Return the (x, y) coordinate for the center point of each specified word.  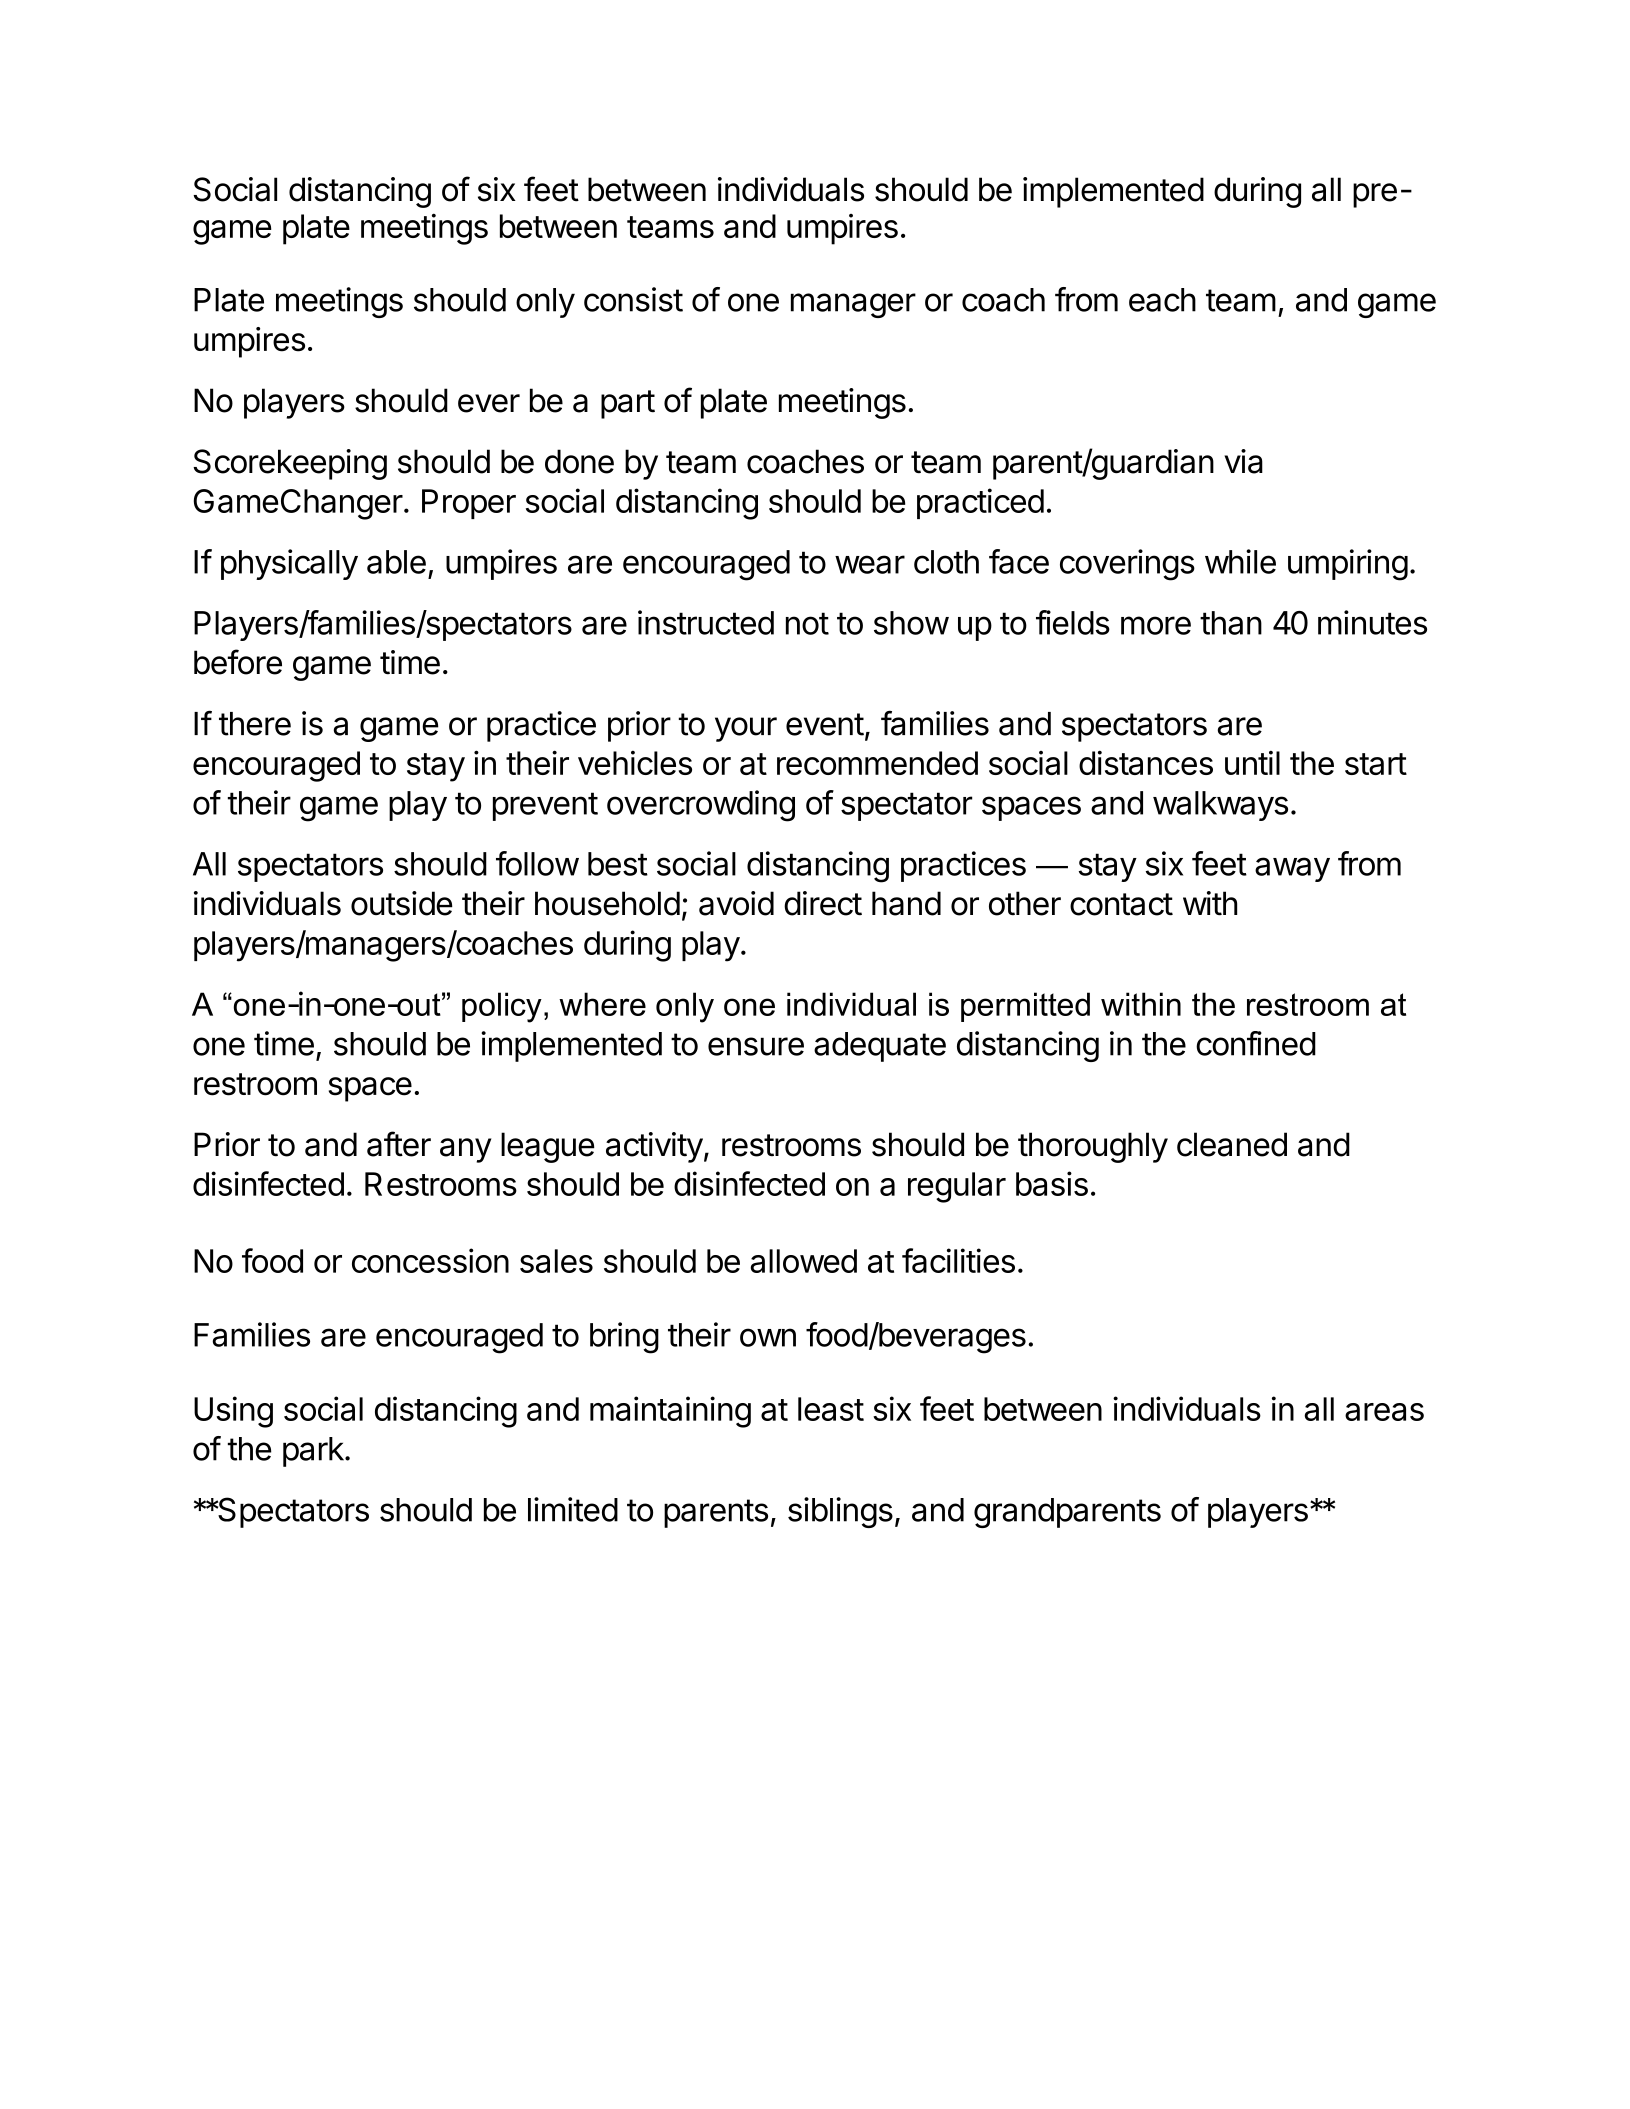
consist (633, 299)
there (255, 724)
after (399, 1144)
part (628, 404)
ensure (756, 1046)
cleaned (1232, 1144)
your (746, 729)
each (1162, 300)
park (313, 1452)
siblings (840, 1512)
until (1252, 763)
